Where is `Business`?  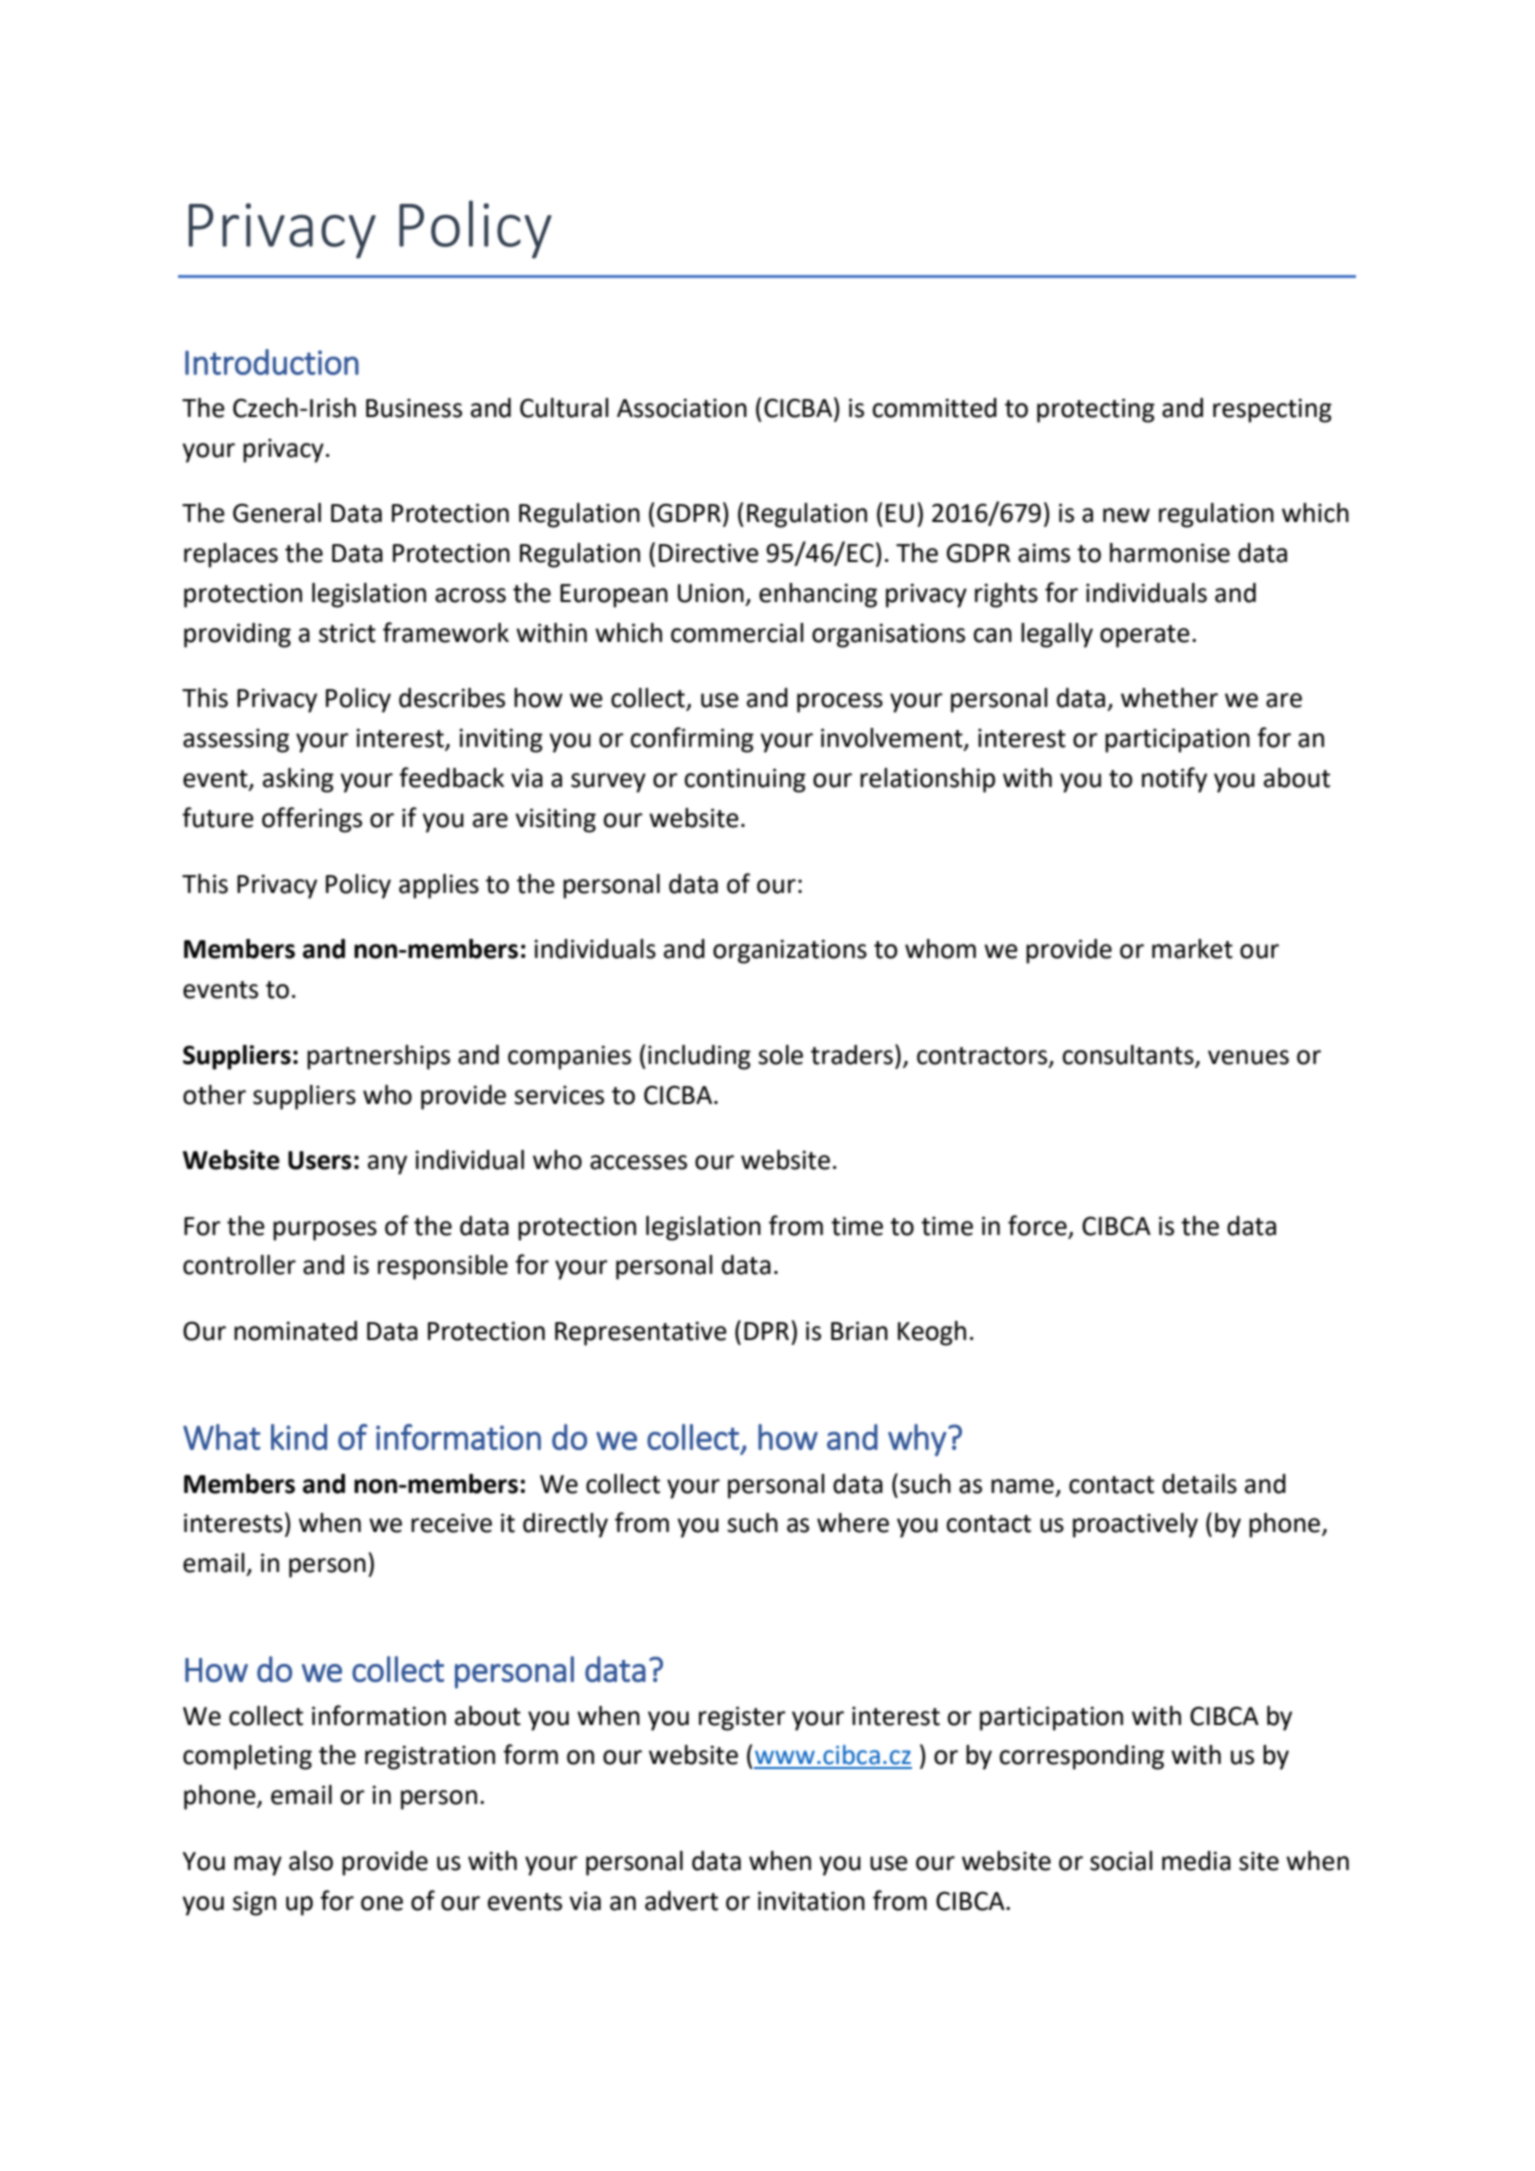 Business is located at coordinates (414, 408).
